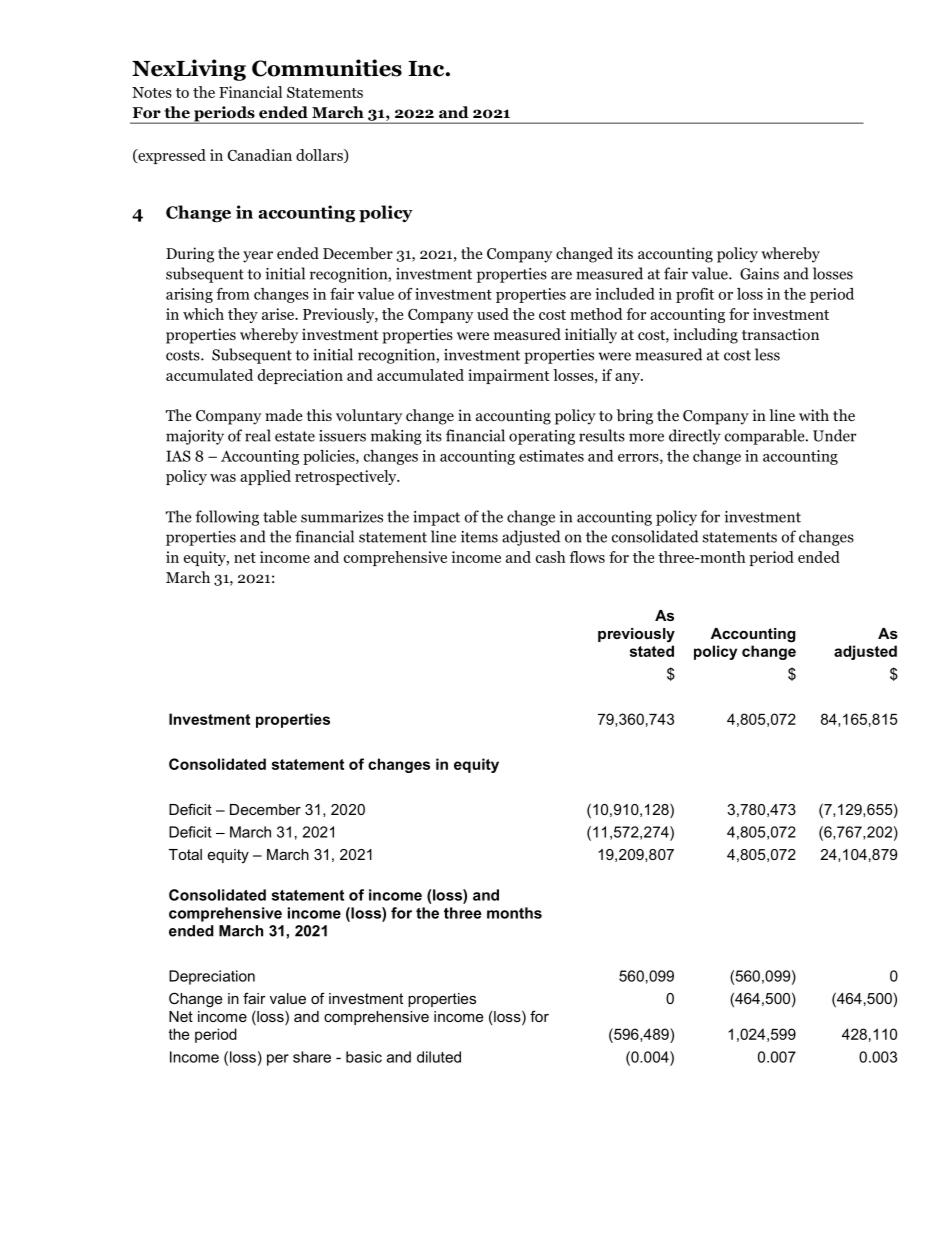 The image size is (952, 1233). Describe the element at coordinates (152, 92) in the screenshot. I see `Notes` at that location.
